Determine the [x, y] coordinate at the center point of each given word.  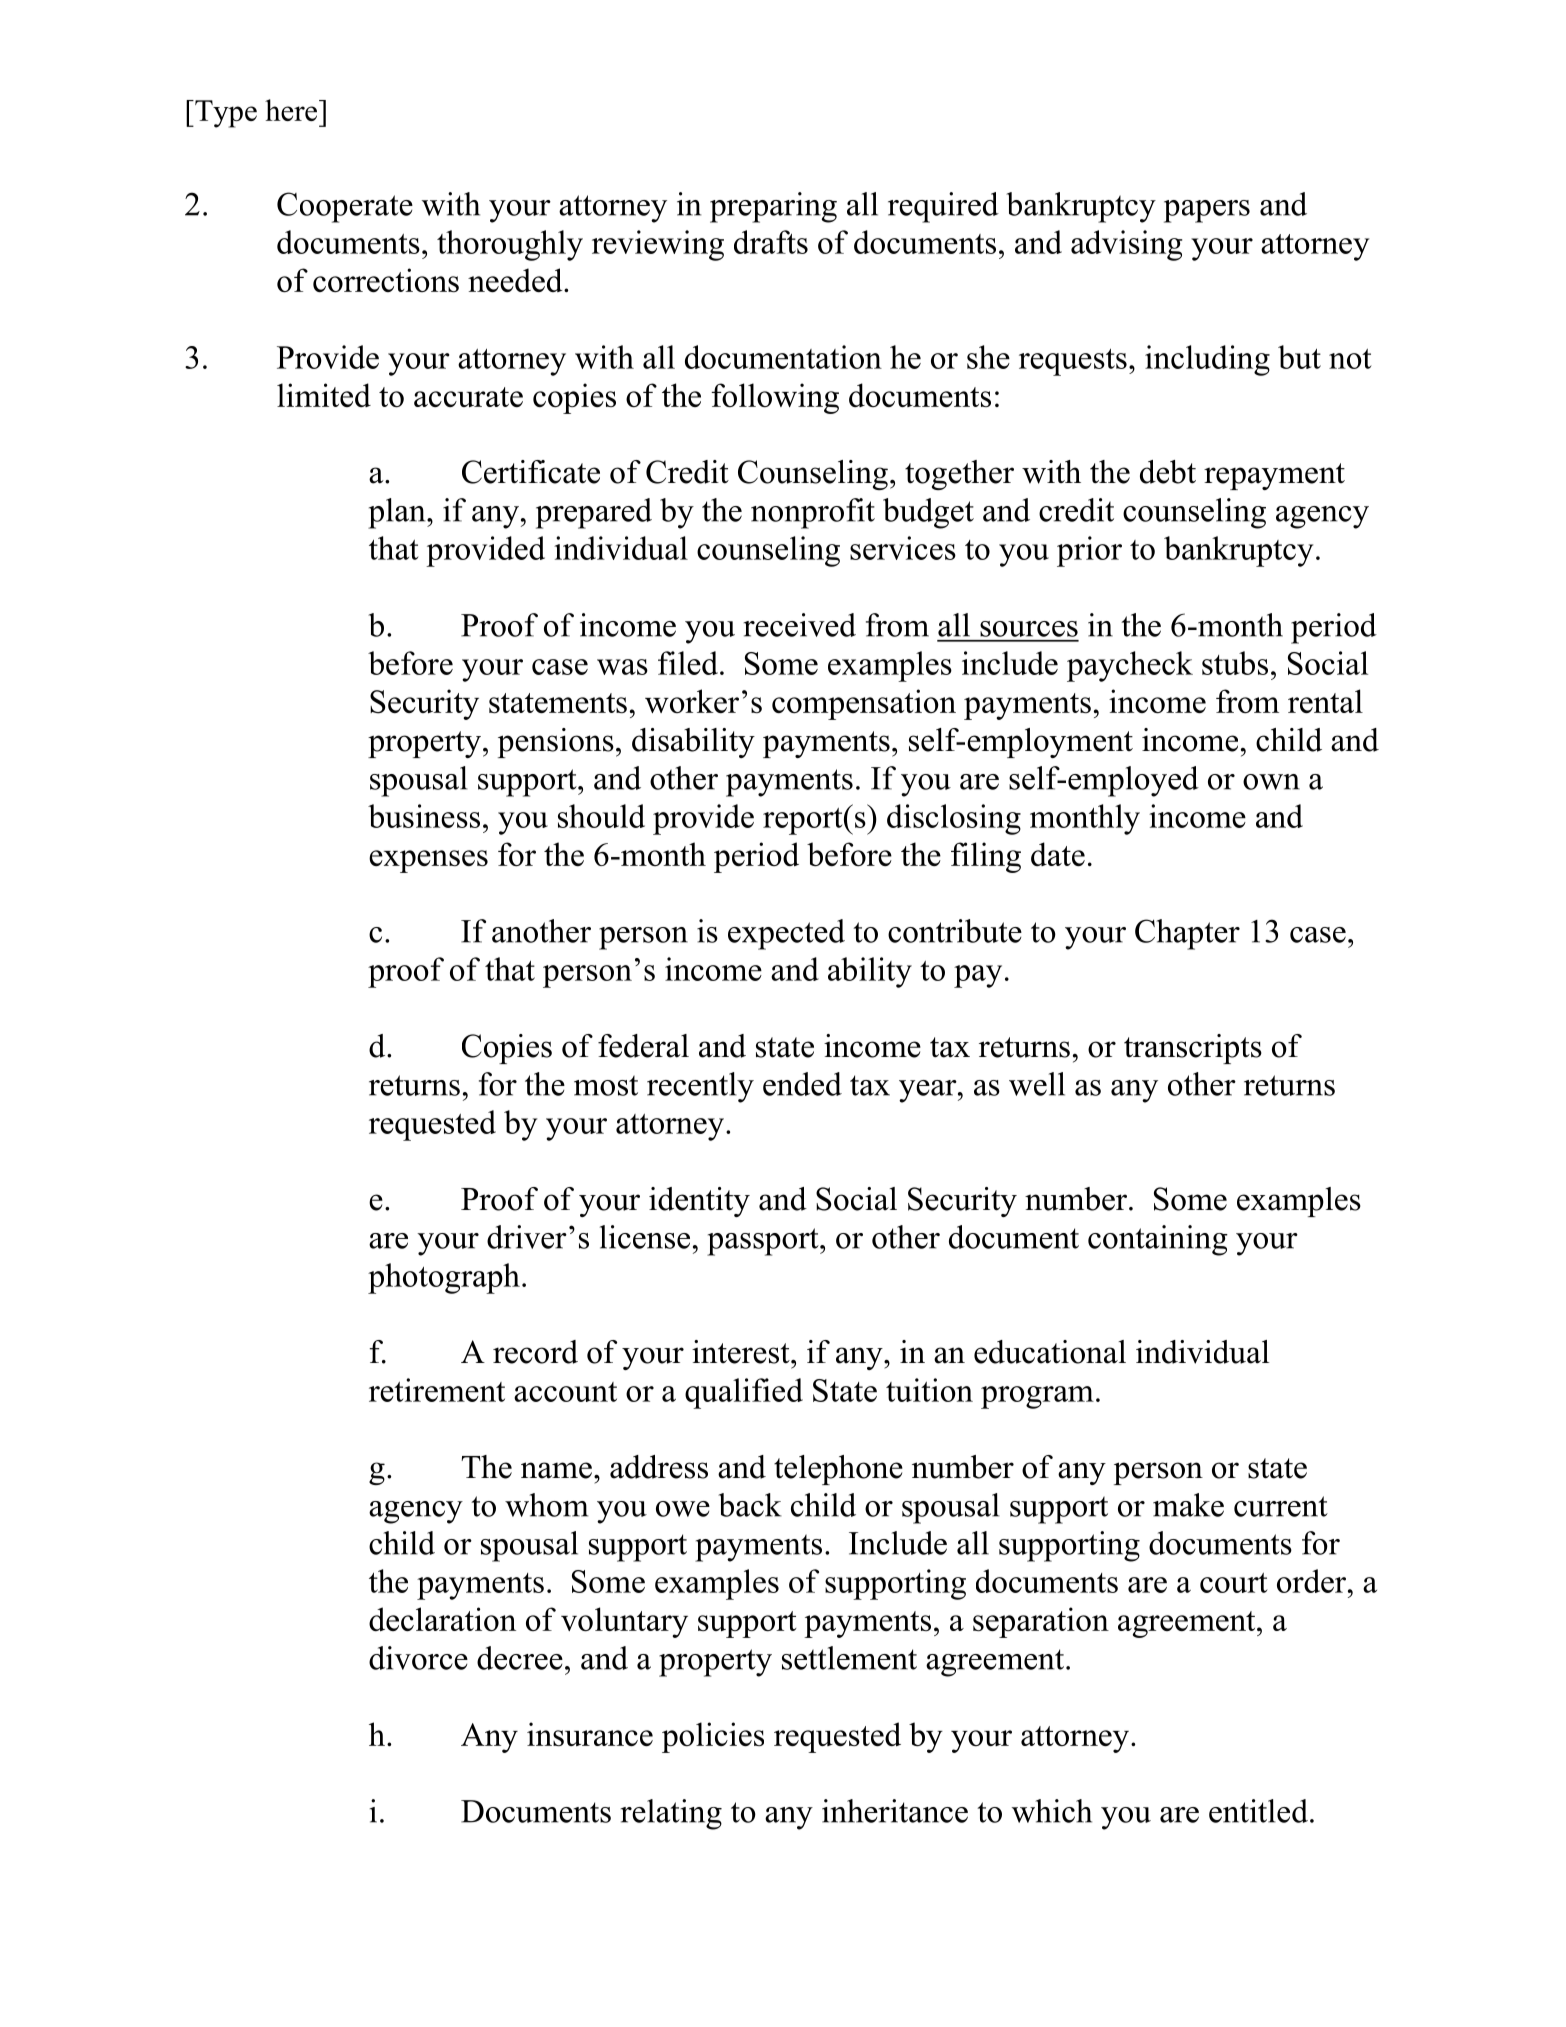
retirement [437, 1390]
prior [1089, 551]
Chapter [1187, 934]
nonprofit [813, 513]
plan [398, 513]
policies [713, 1737]
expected [786, 934]
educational [1050, 1352]
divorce [418, 1658]
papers [1207, 211]
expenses [428, 861]
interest [742, 1352]
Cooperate [345, 207]
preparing [773, 207]
